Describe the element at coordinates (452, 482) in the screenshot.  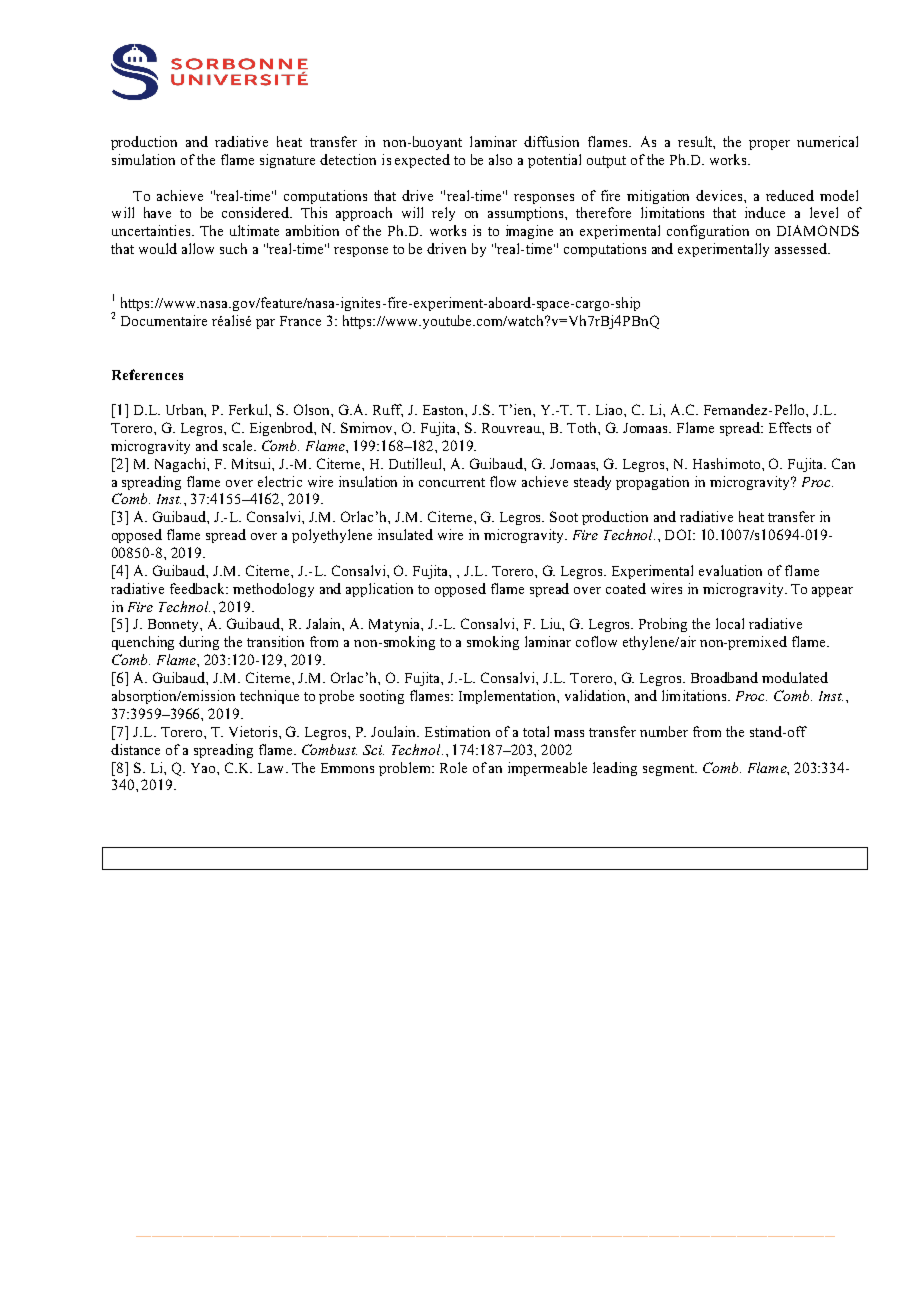
I see `concurrent` at that location.
